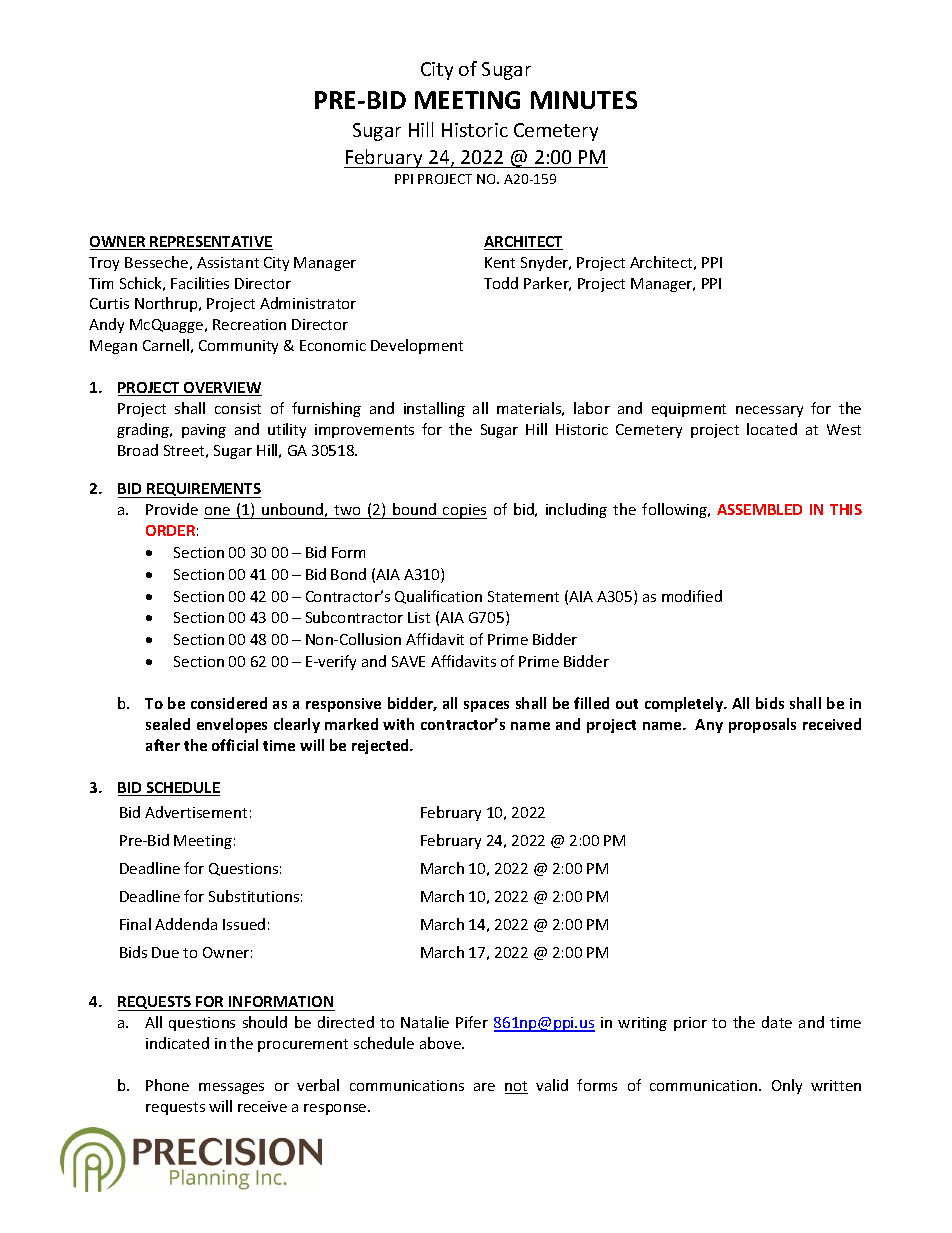 The height and width of the screenshot is (1233, 952). What do you see at coordinates (484, 1087) in the screenshot?
I see `are` at bounding box center [484, 1087].
